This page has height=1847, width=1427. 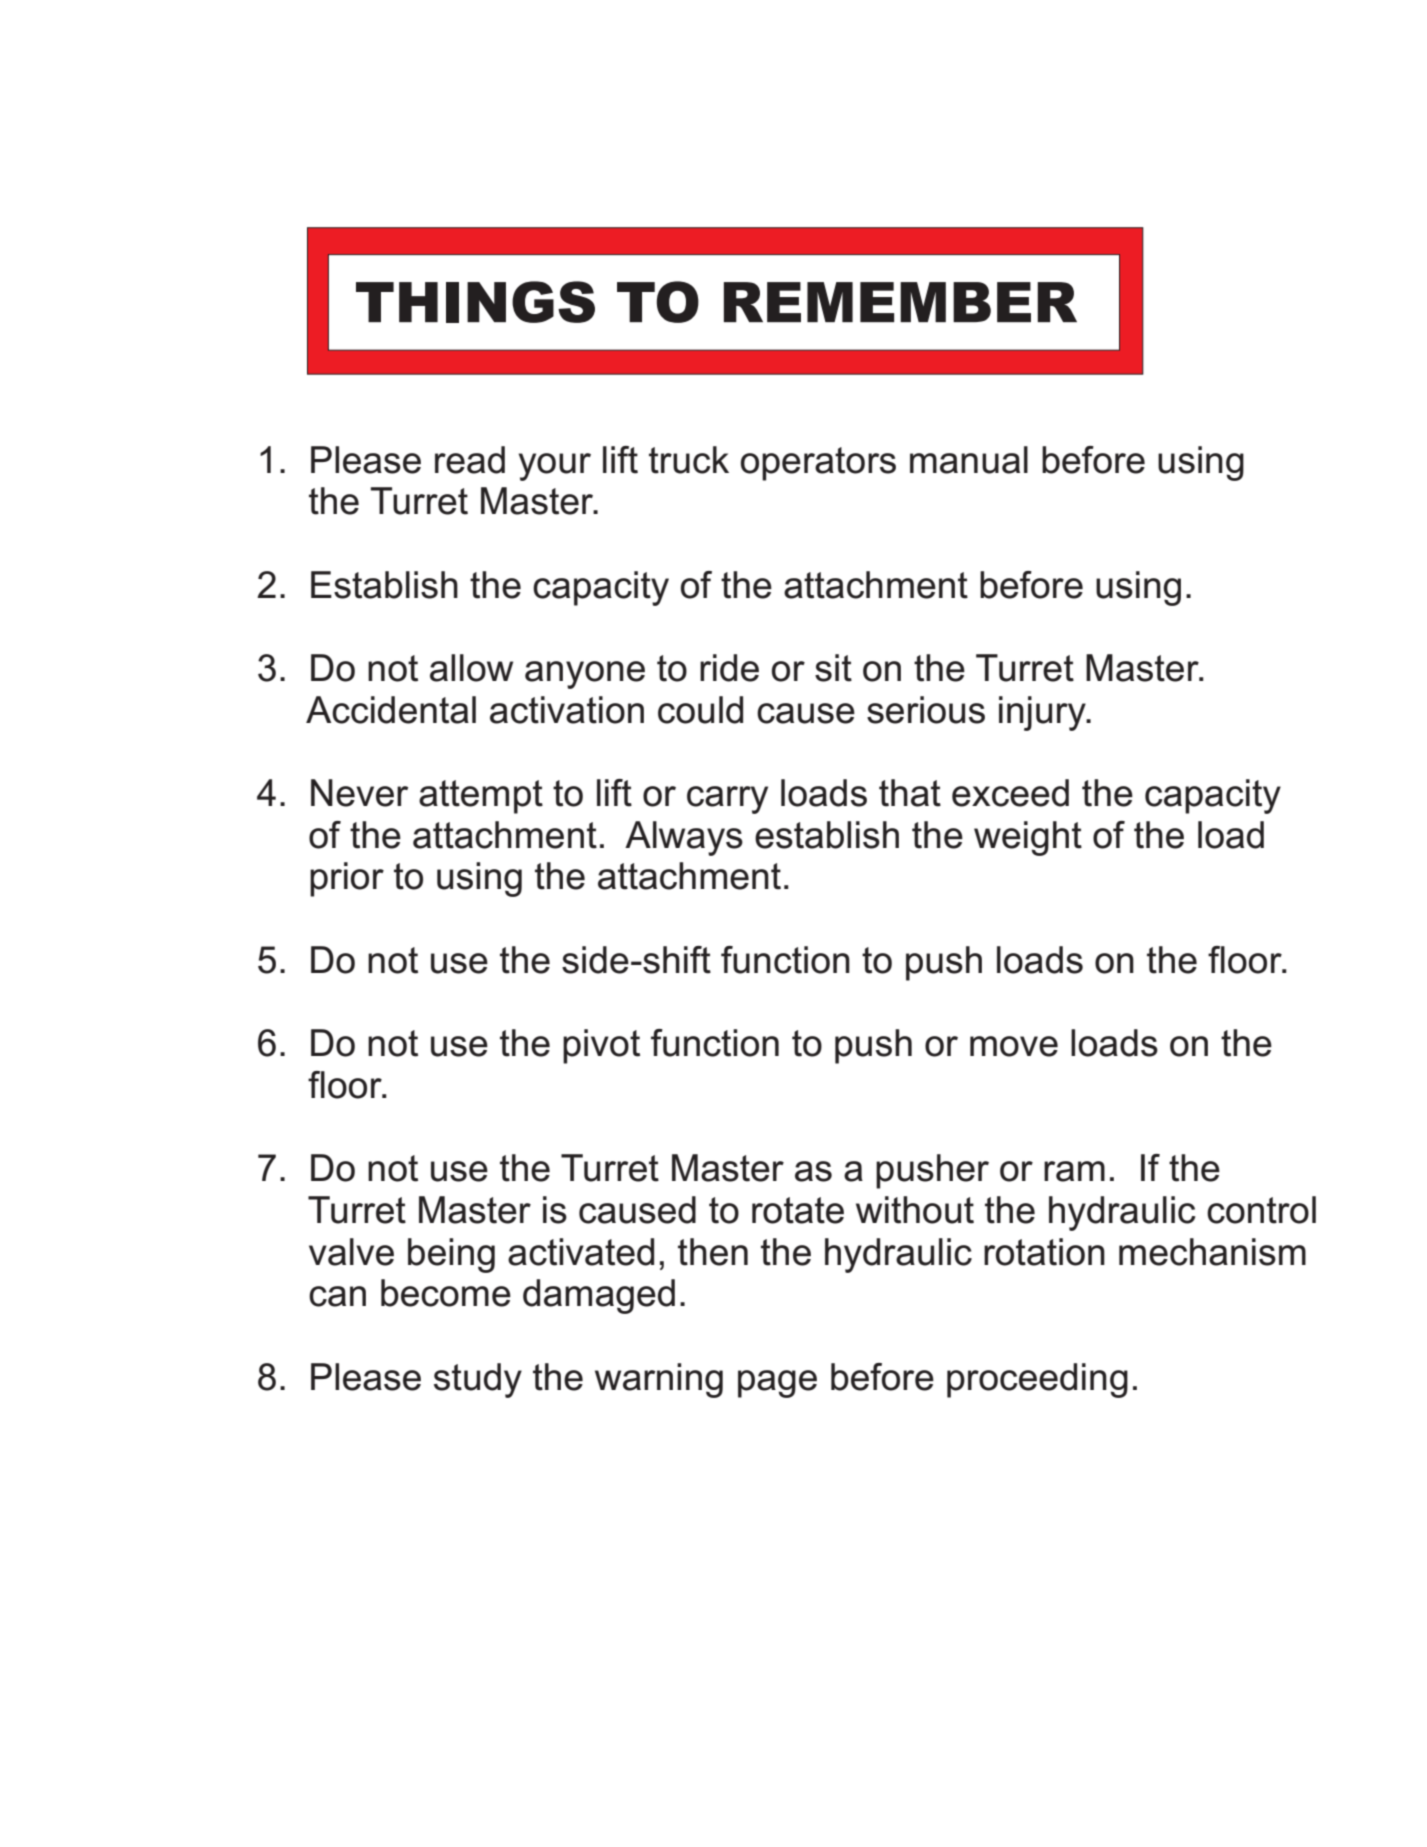 What do you see at coordinates (601, 1046) in the page?
I see `pivot` at bounding box center [601, 1046].
